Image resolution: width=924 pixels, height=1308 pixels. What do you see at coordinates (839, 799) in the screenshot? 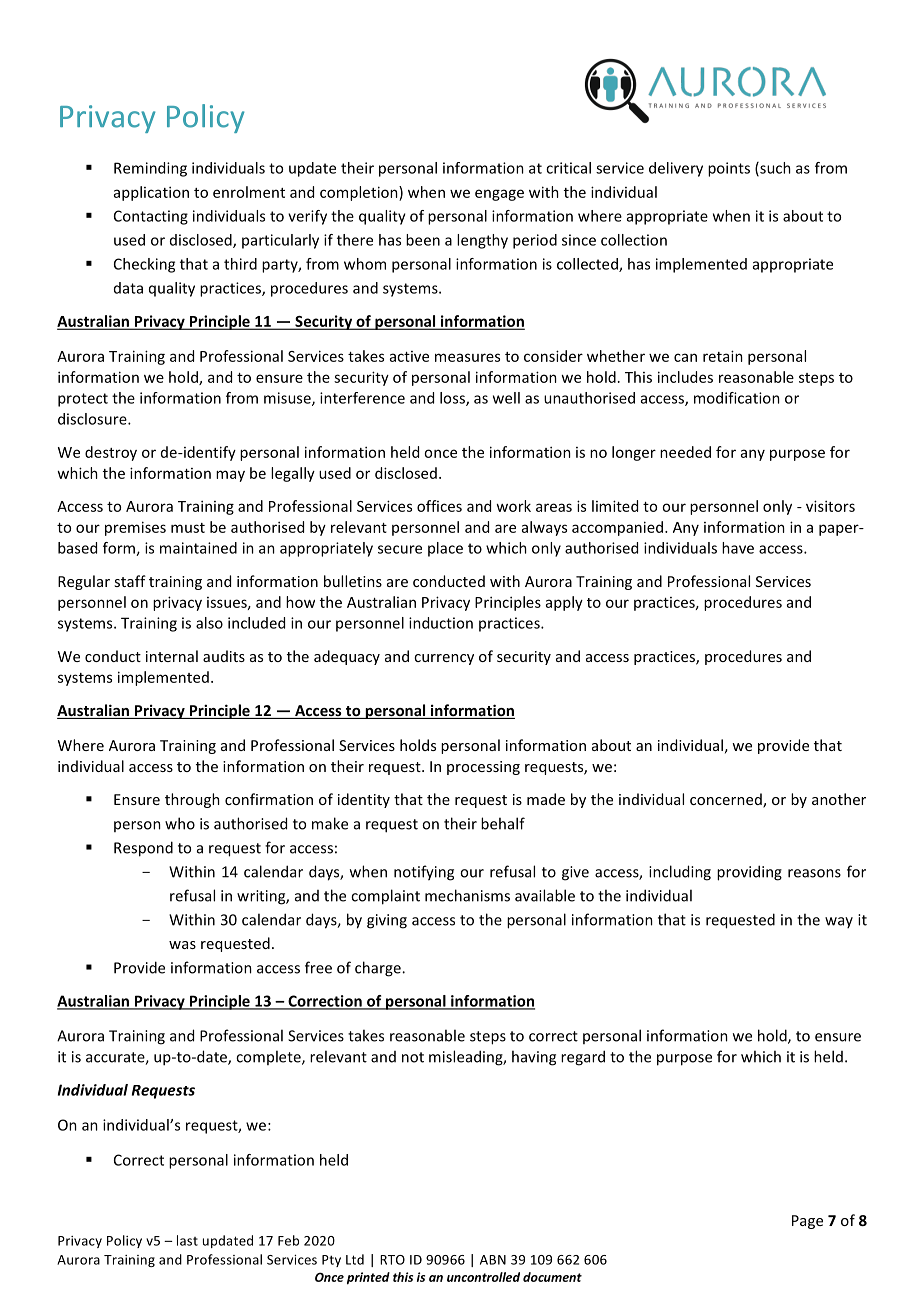
I see `another` at bounding box center [839, 799].
